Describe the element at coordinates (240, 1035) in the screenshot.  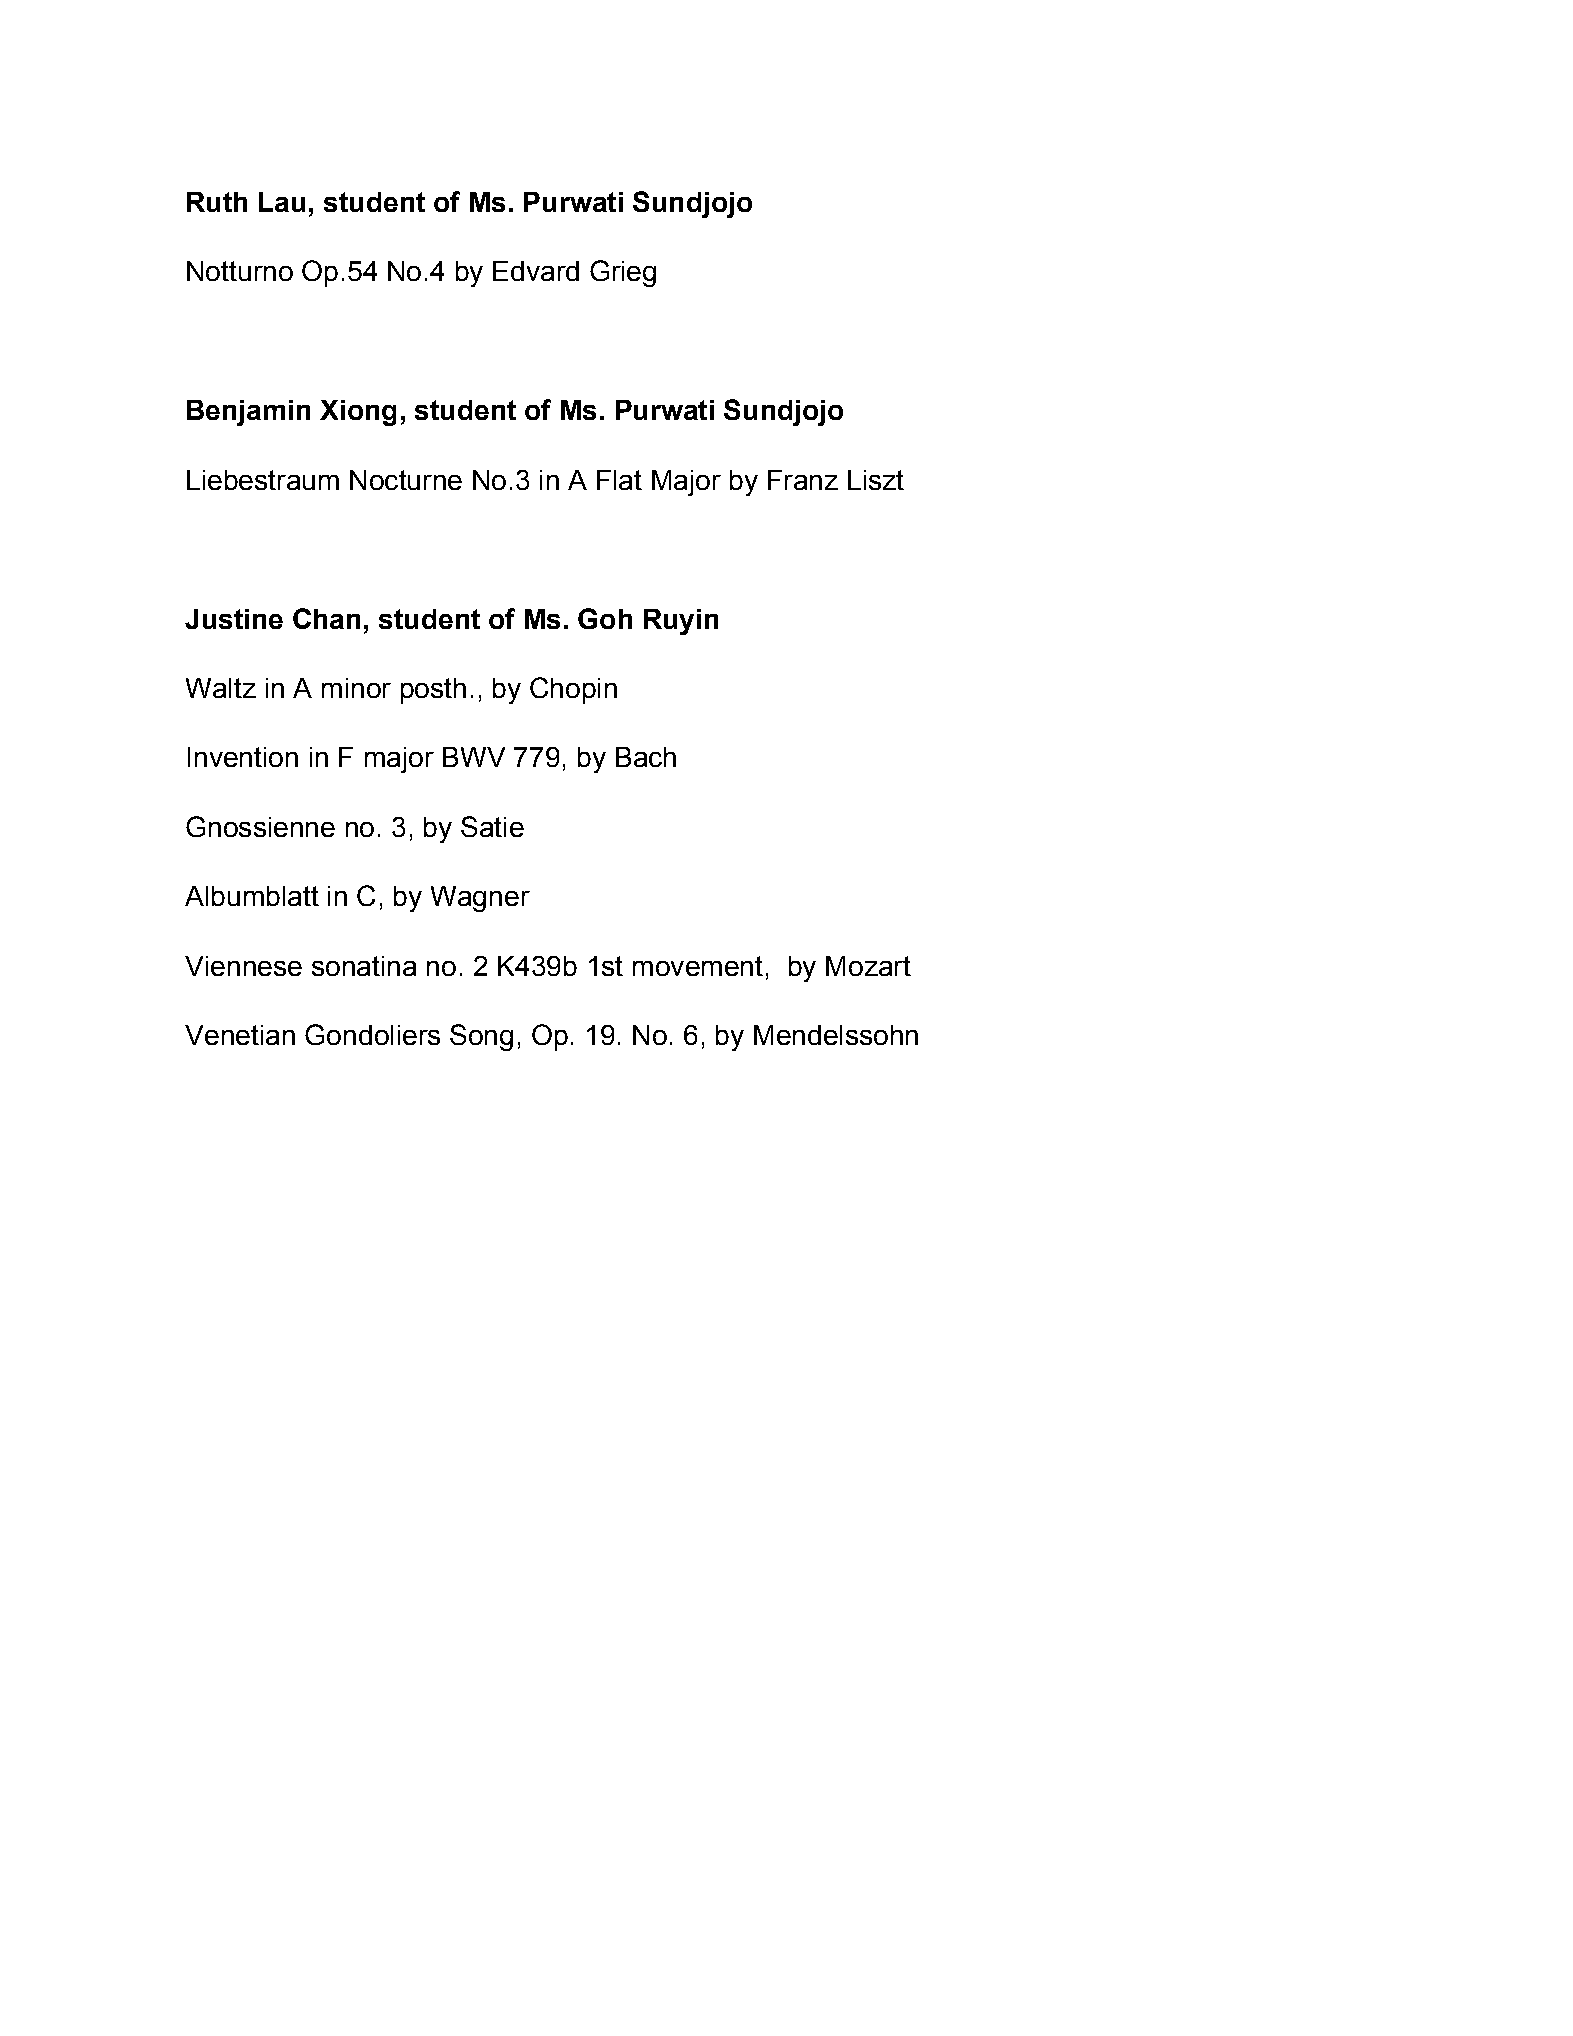
I see `Venetian` at that location.
